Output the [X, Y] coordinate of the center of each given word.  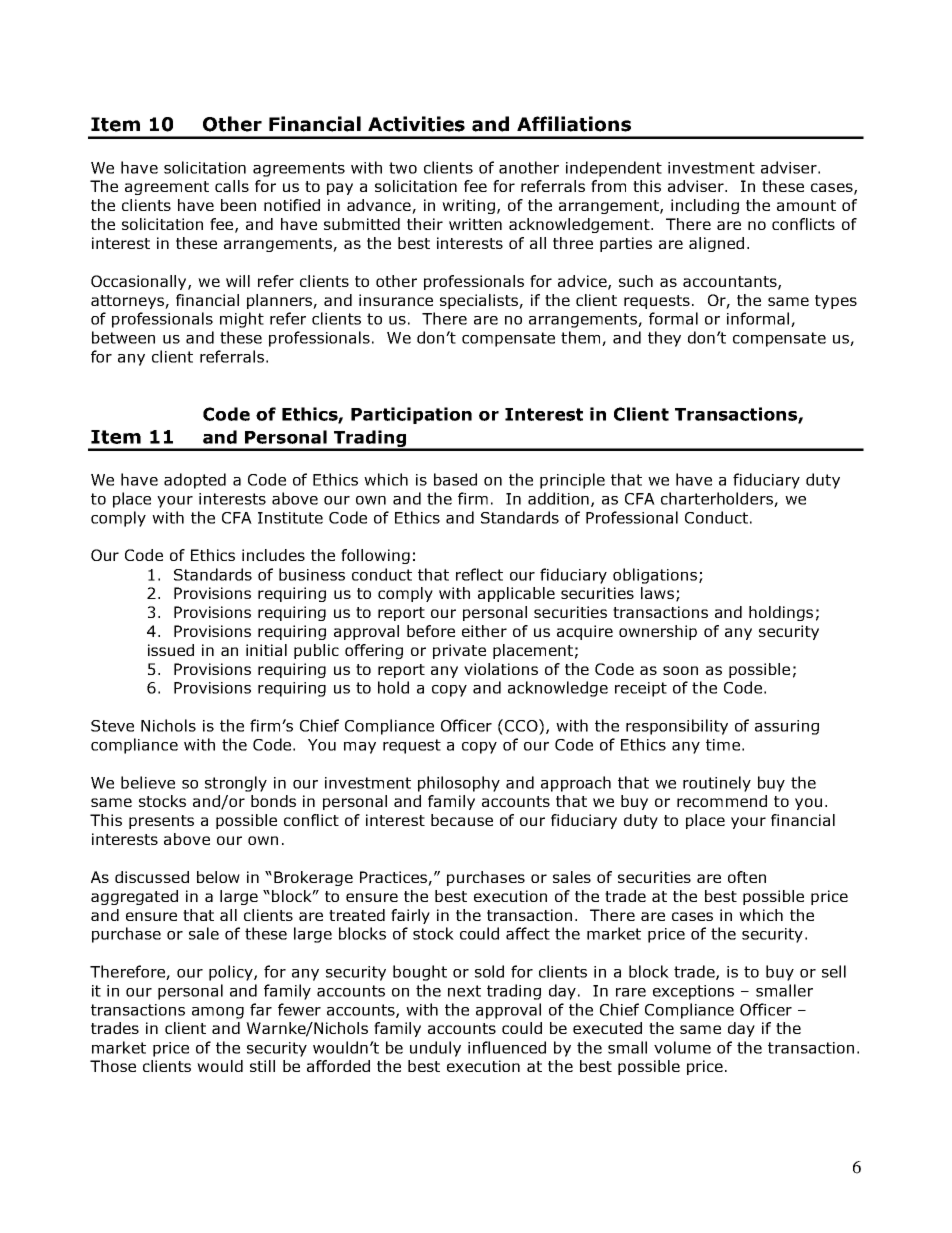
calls [232, 186]
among [218, 1013]
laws [657, 593]
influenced [507, 1047]
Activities [416, 124]
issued [171, 650]
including [705, 206]
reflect [479, 574]
